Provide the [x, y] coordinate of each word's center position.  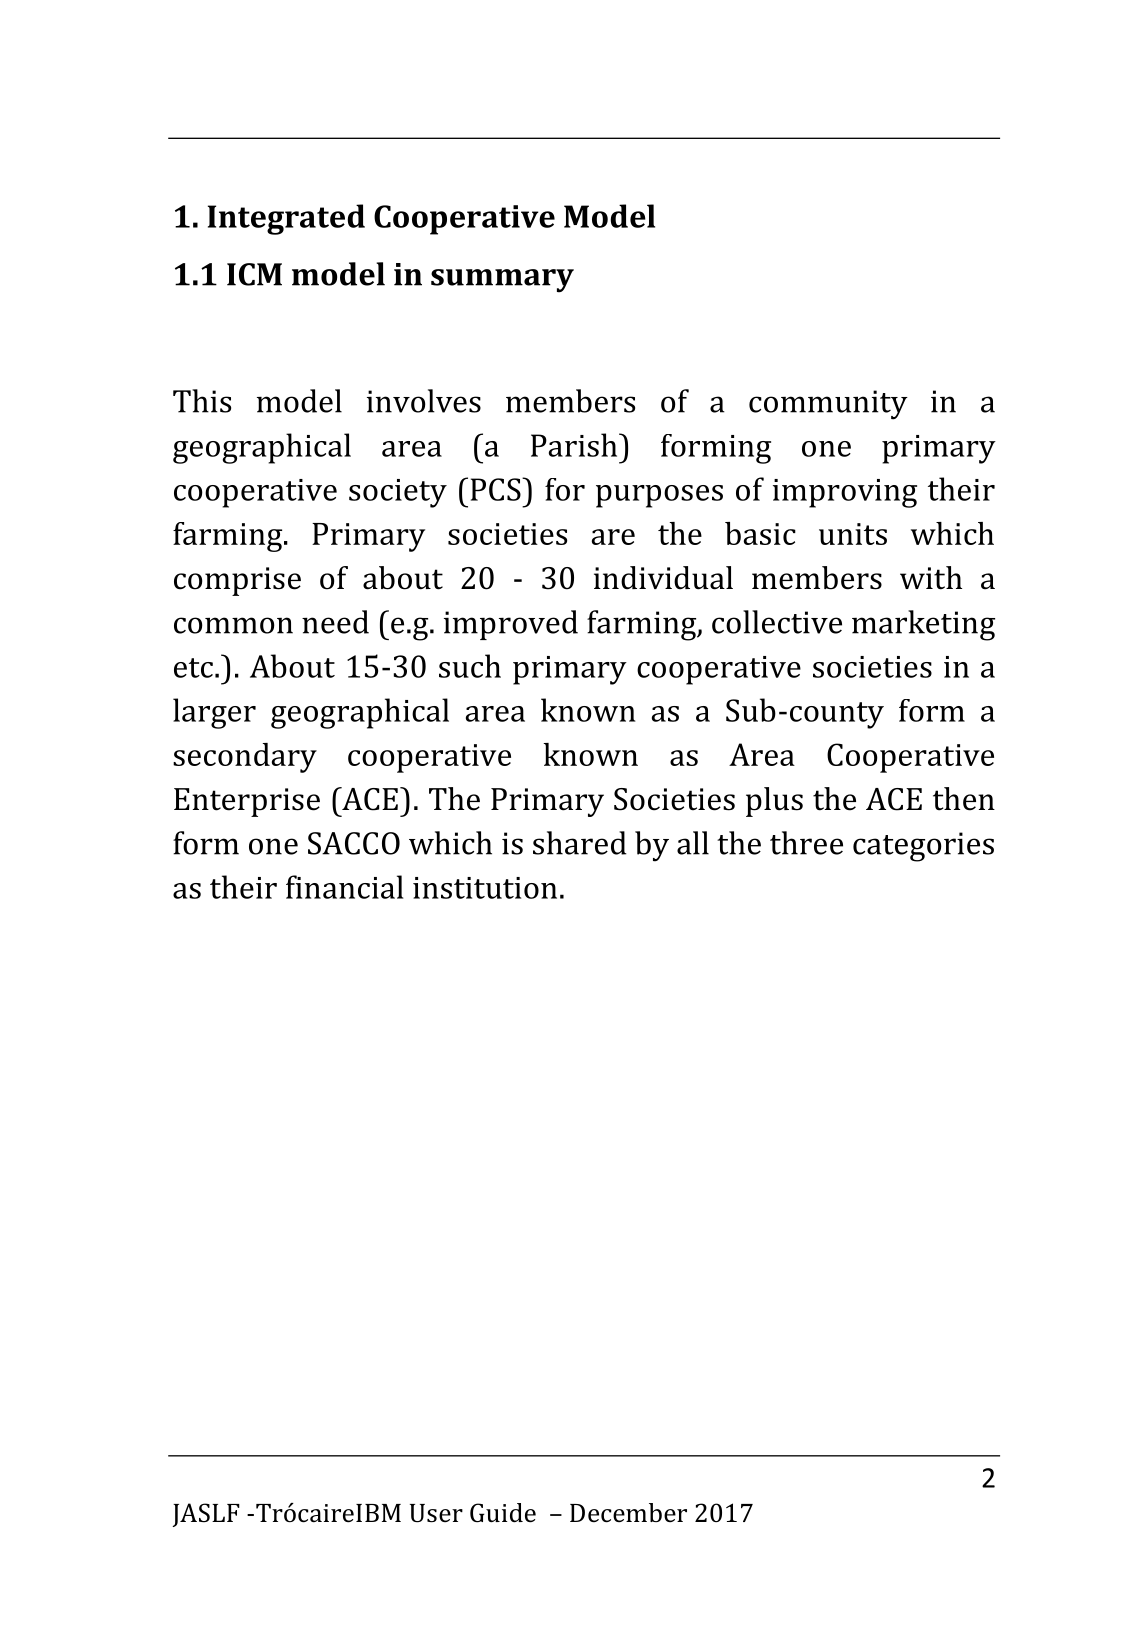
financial [344, 887]
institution [485, 888]
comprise [237, 581]
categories [923, 847]
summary [502, 281]
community [828, 405]
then [964, 799]
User [436, 1513]
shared [580, 843]
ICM [254, 274]
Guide [503, 1513]
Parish [575, 445]
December [628, 1513]
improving [845, 493]
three [806, 843]
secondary [245, 758]
